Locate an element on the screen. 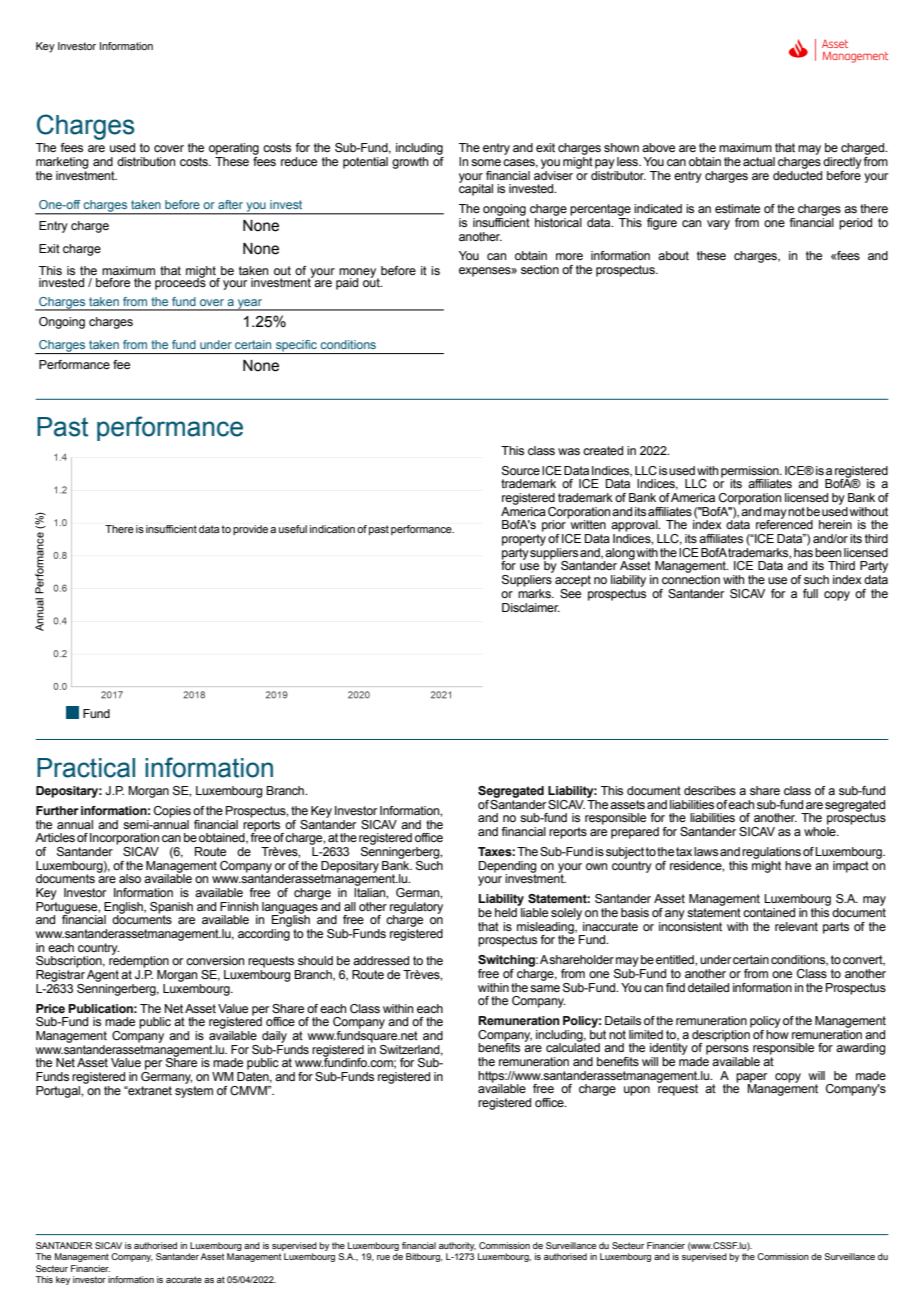 Image resolution: width=924 pixels, height=1308 pixels. redemption is located at coordinates (139, 961).
